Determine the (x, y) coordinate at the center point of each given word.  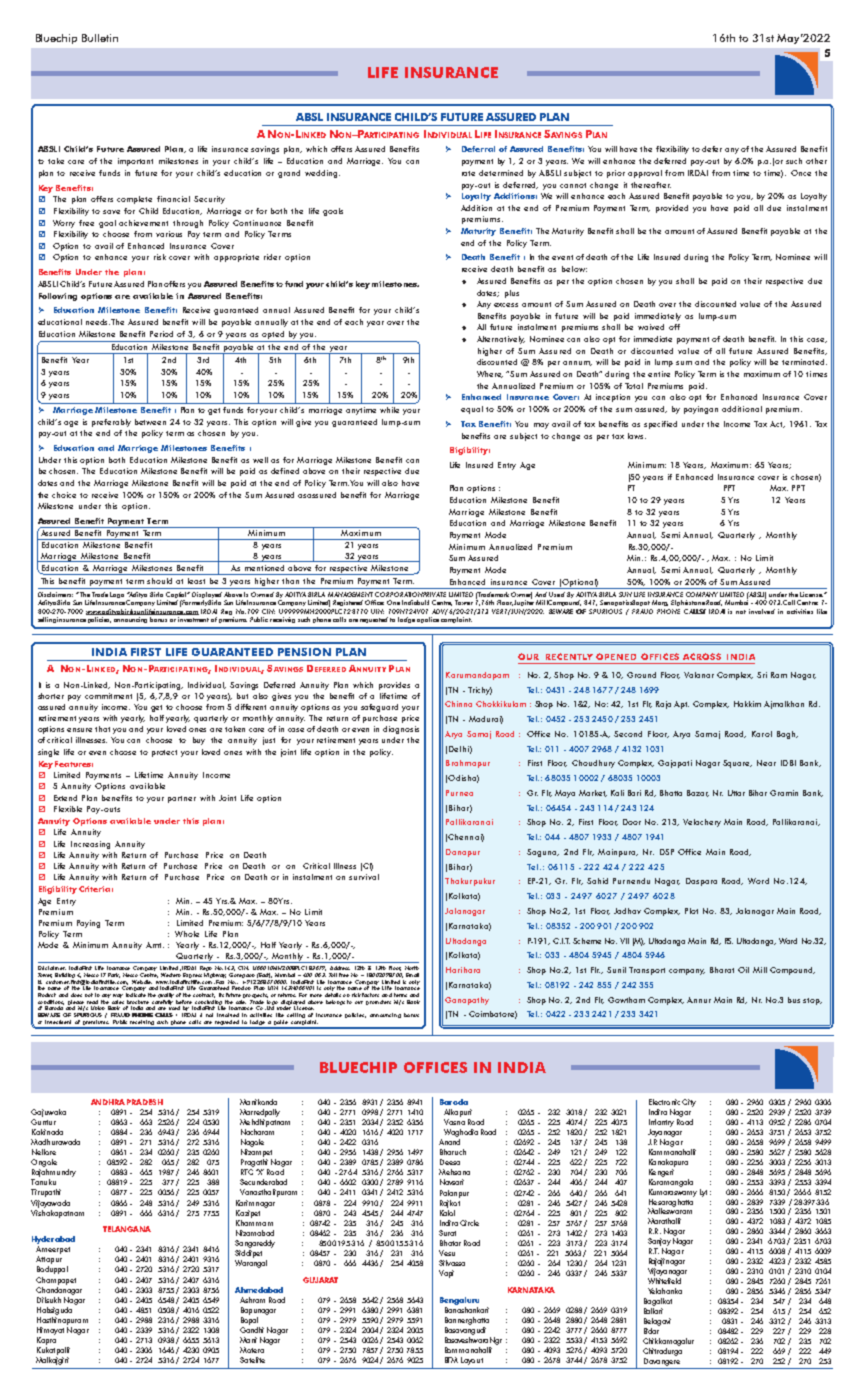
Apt (681, 705)
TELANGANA (127, 1229)
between (150, 422)
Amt (155, 945)
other (816, 161)
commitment (108, 696)
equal (472, 410)
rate (468, 173)
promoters (378, 1002)
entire (659, 374)
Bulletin (100, 38)
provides (394, 686)
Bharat (722, 970)
